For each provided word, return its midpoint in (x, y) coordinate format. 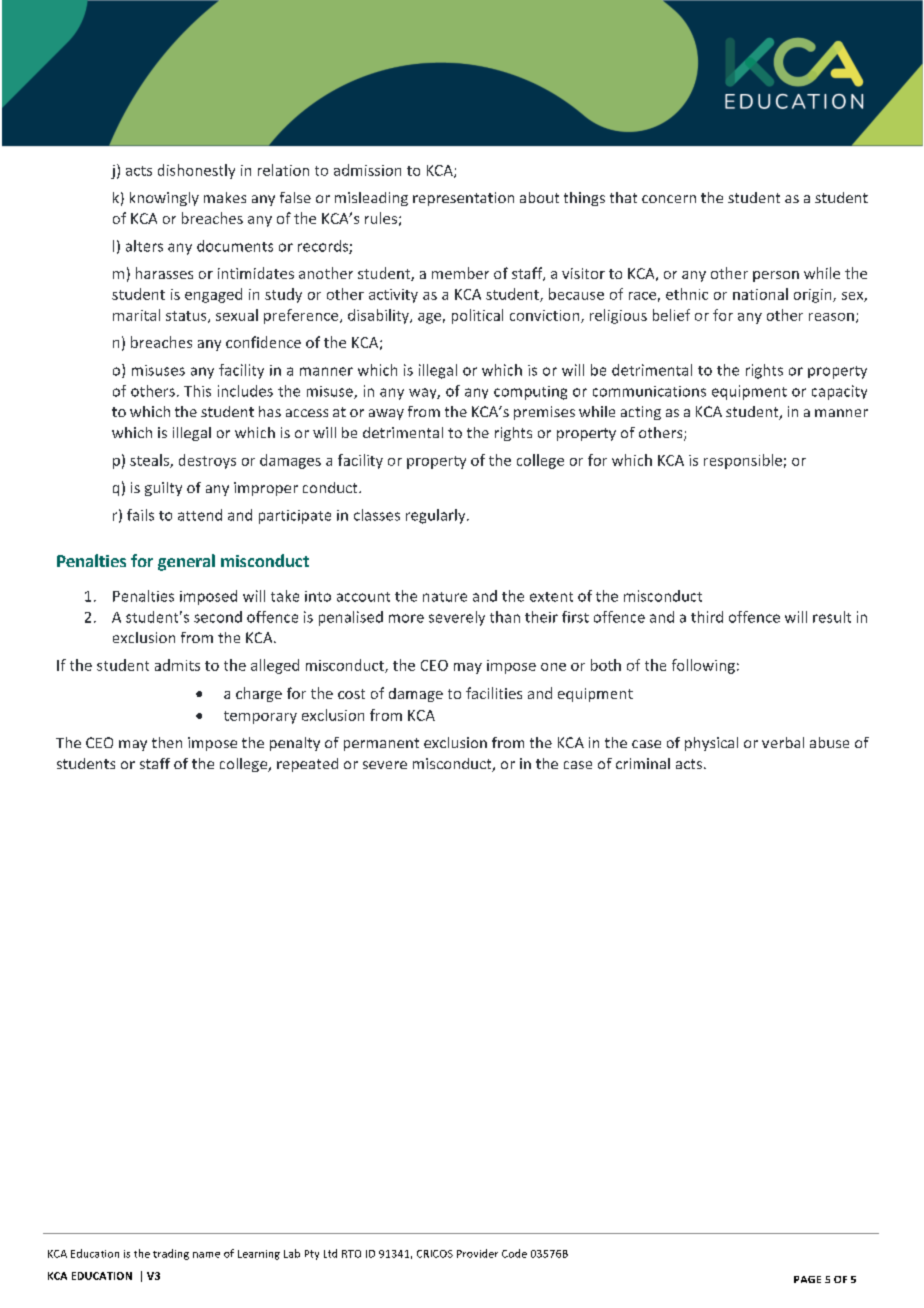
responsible (743, 461)
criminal (643, 763)
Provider (477, 1253)
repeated (307, 765)
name (206, 1255)
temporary (260, 717)
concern (669, 199)
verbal (783, 742)
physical (711, 744)
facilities (494, 693)
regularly (437, 516)
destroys (207, 461)
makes (225, 197)
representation (463, 199)
